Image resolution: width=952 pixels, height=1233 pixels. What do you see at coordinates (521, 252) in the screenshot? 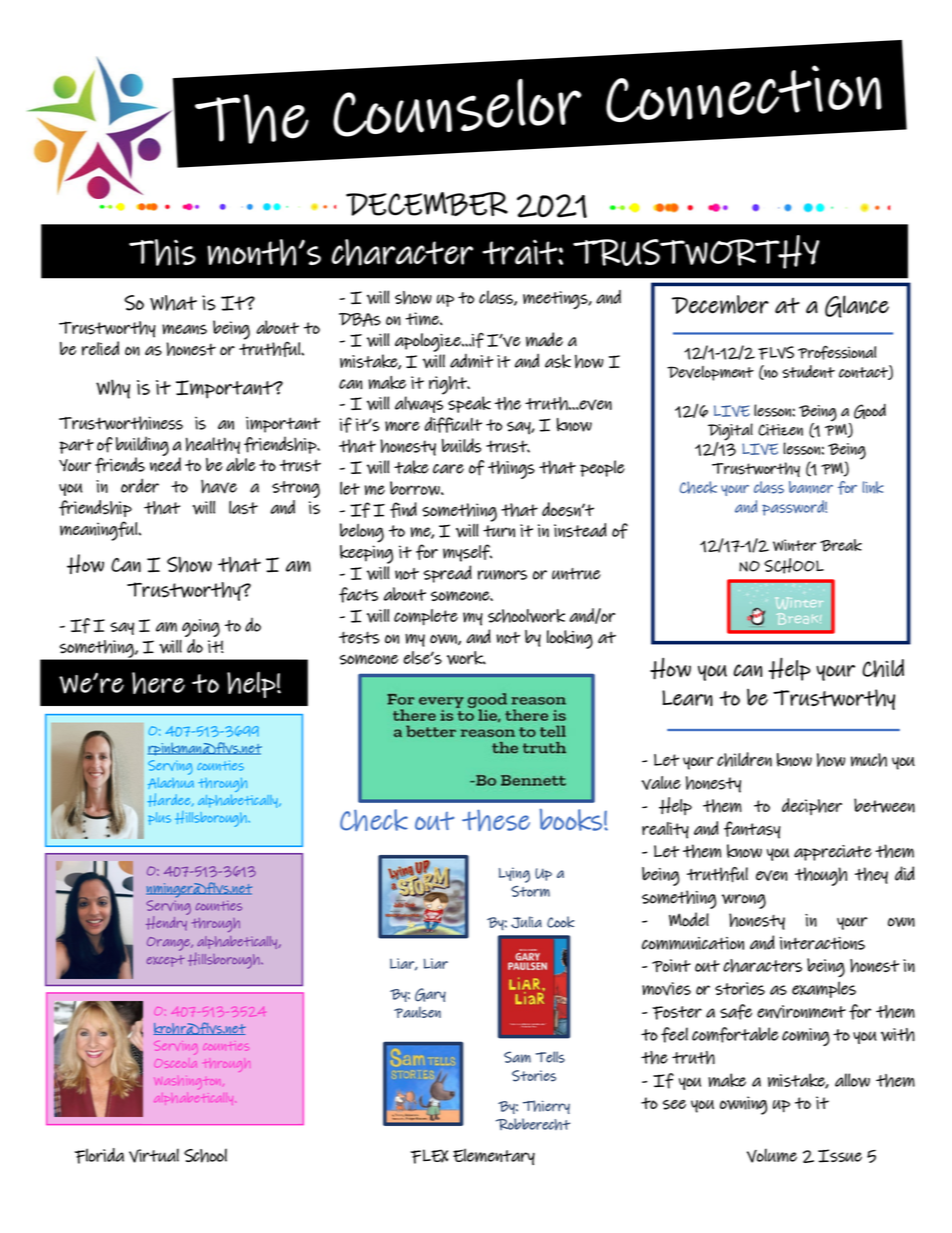
I see `trait` at bounding box center [521, 252].
